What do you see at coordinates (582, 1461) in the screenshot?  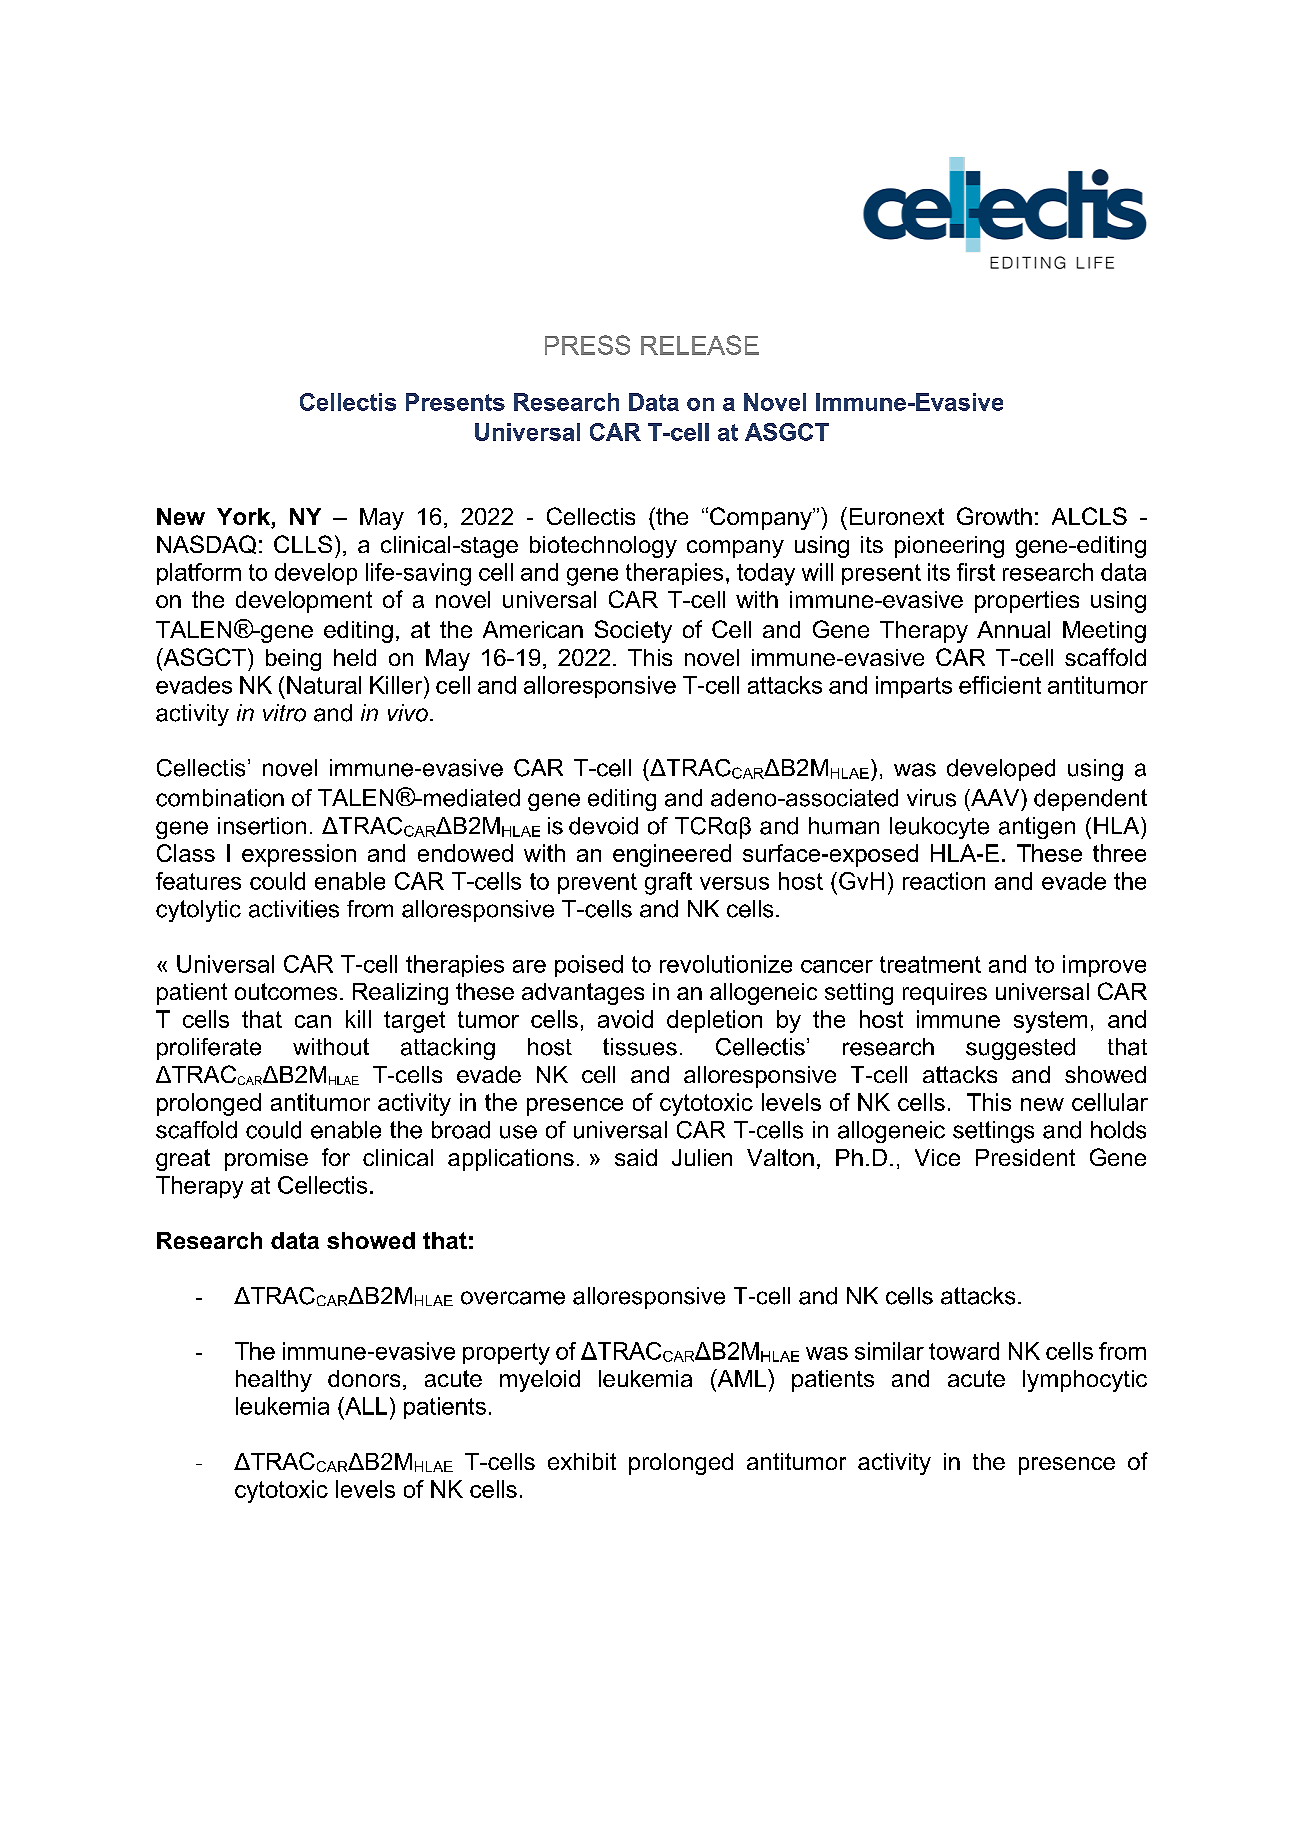 I see `exhibit` at bounding box center [582, 1461].
